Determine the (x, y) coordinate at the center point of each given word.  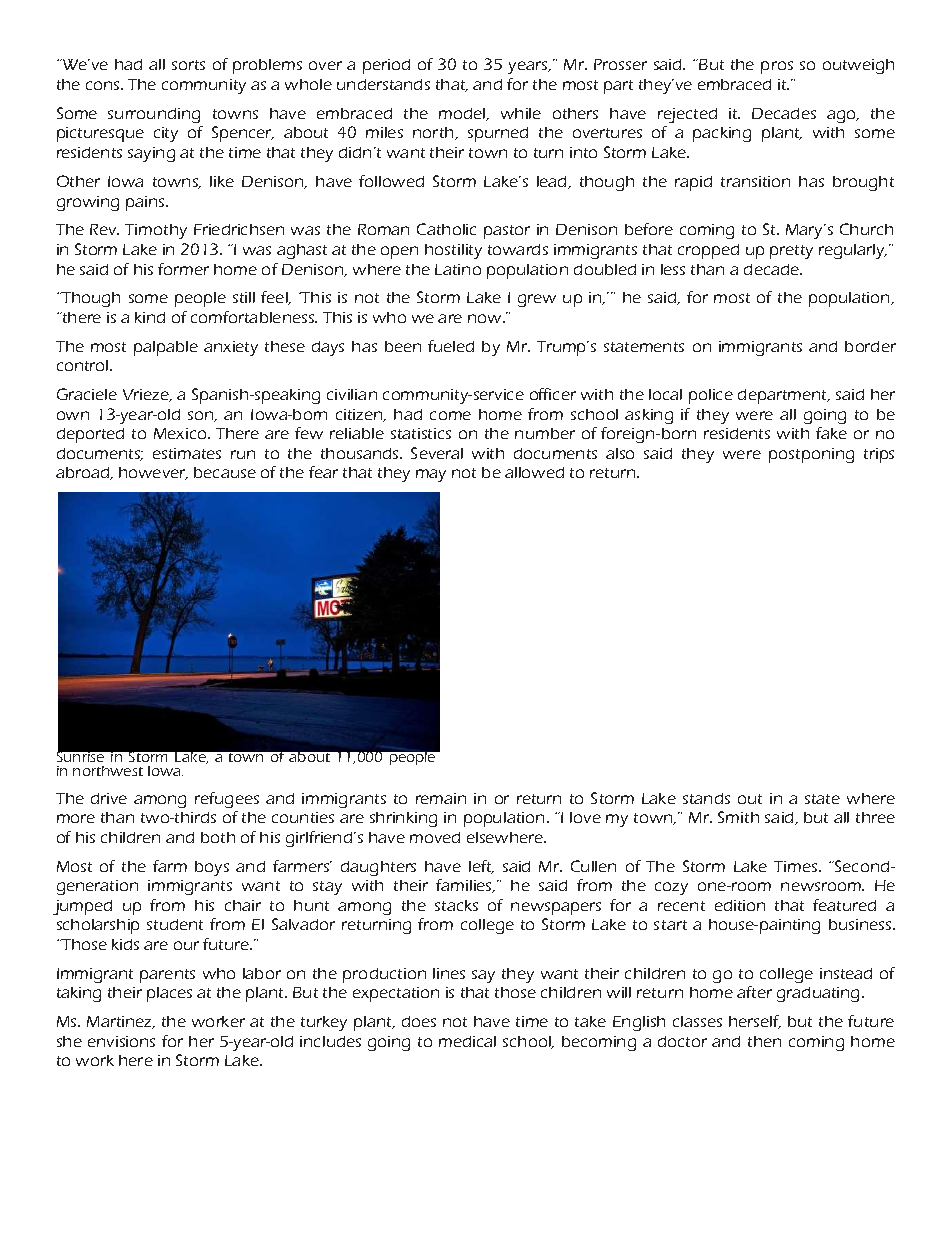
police (711, 396)
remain (441, 798)
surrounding (154, 115)
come (450, 415)
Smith (738, 817)
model (463, 114)
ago (842, 116)
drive (109, 798)
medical (467, 1041)
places (169, 994)
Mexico (181, 433)
